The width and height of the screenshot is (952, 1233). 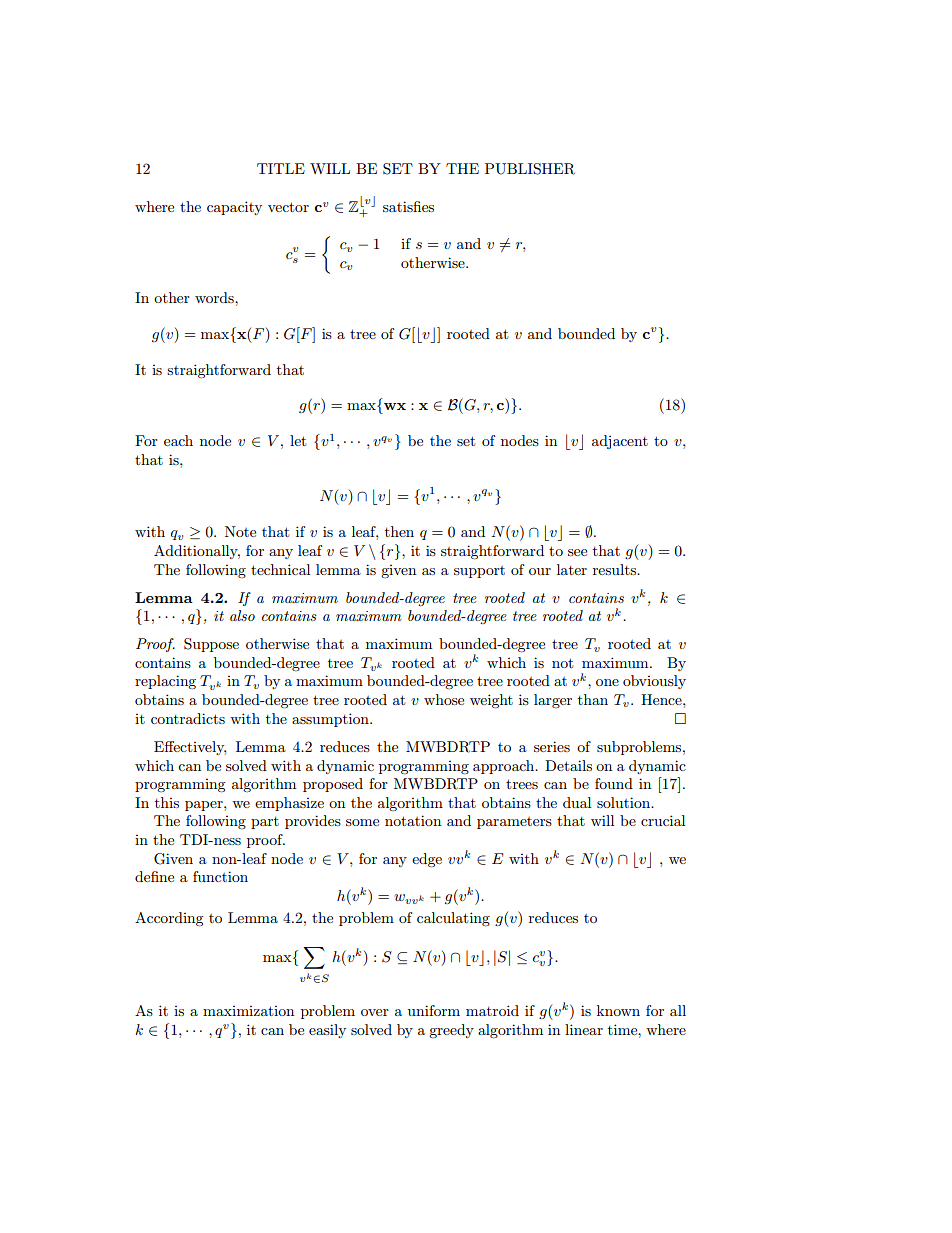 I want to click on results, so click(x=616, y=569).
